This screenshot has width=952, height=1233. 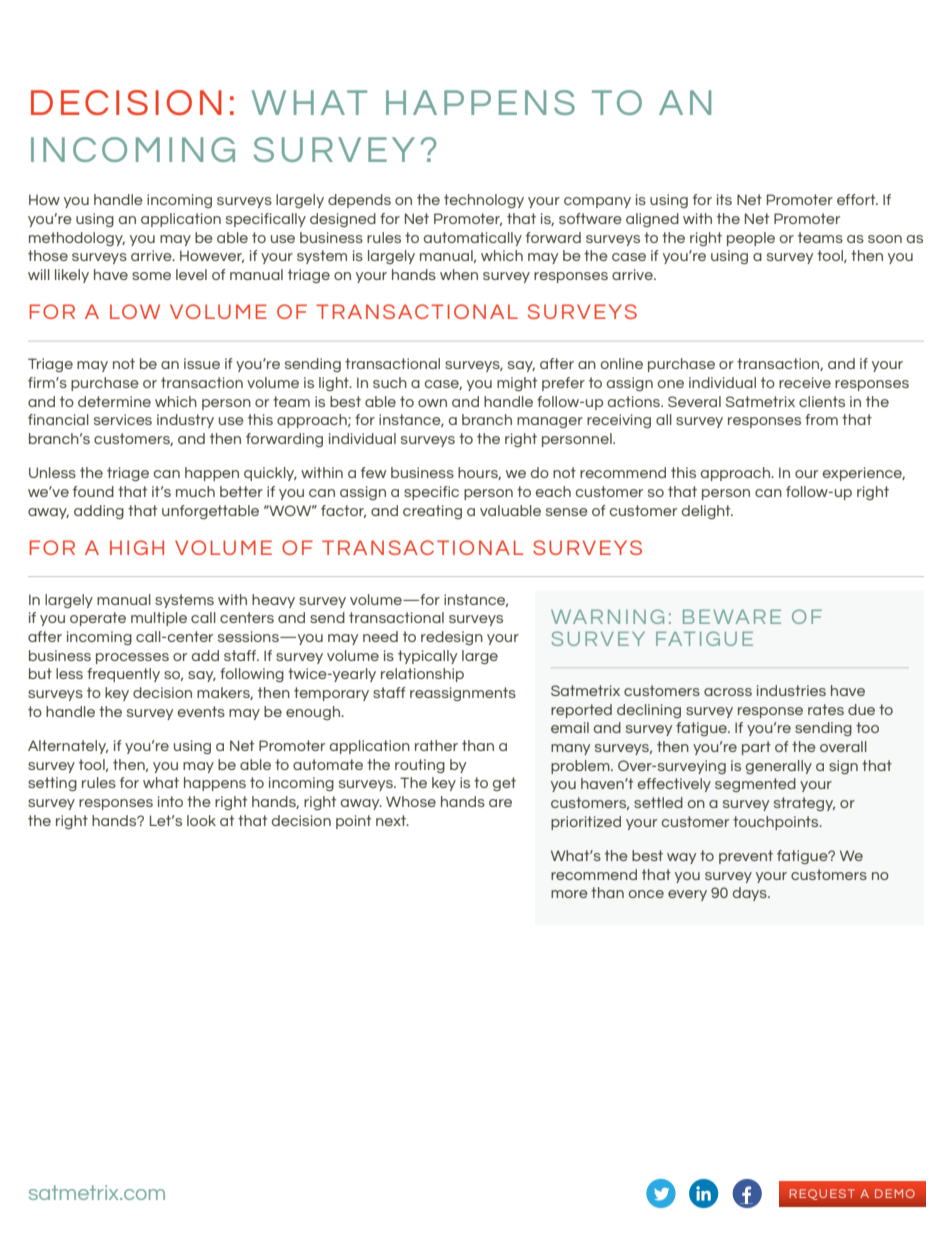 What do you see at coordinates (422, 675) in the screenshot?
I see `relationship` at bounding box center [422, 675].
